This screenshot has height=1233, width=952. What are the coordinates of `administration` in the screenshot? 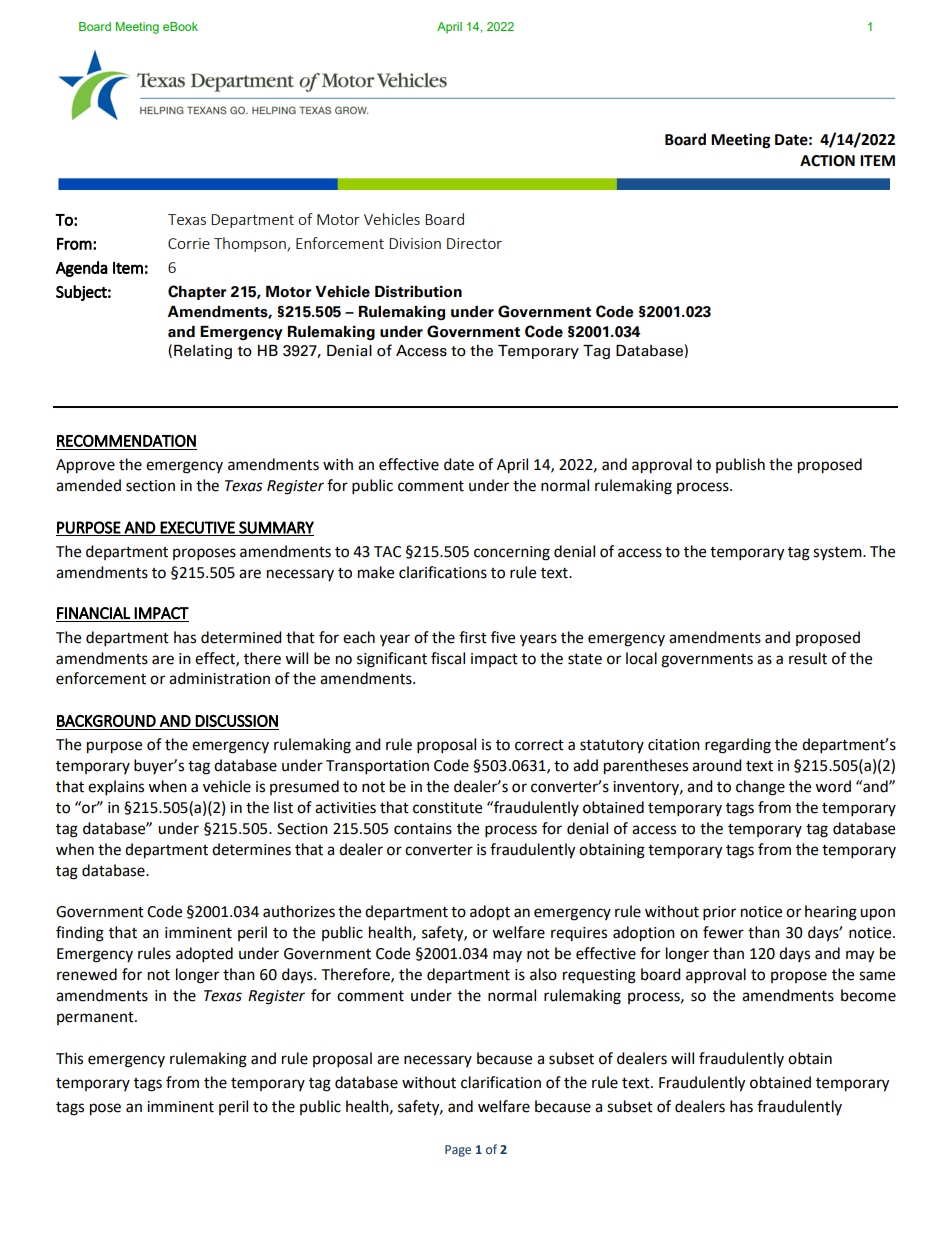 It's located at (219, 678).
